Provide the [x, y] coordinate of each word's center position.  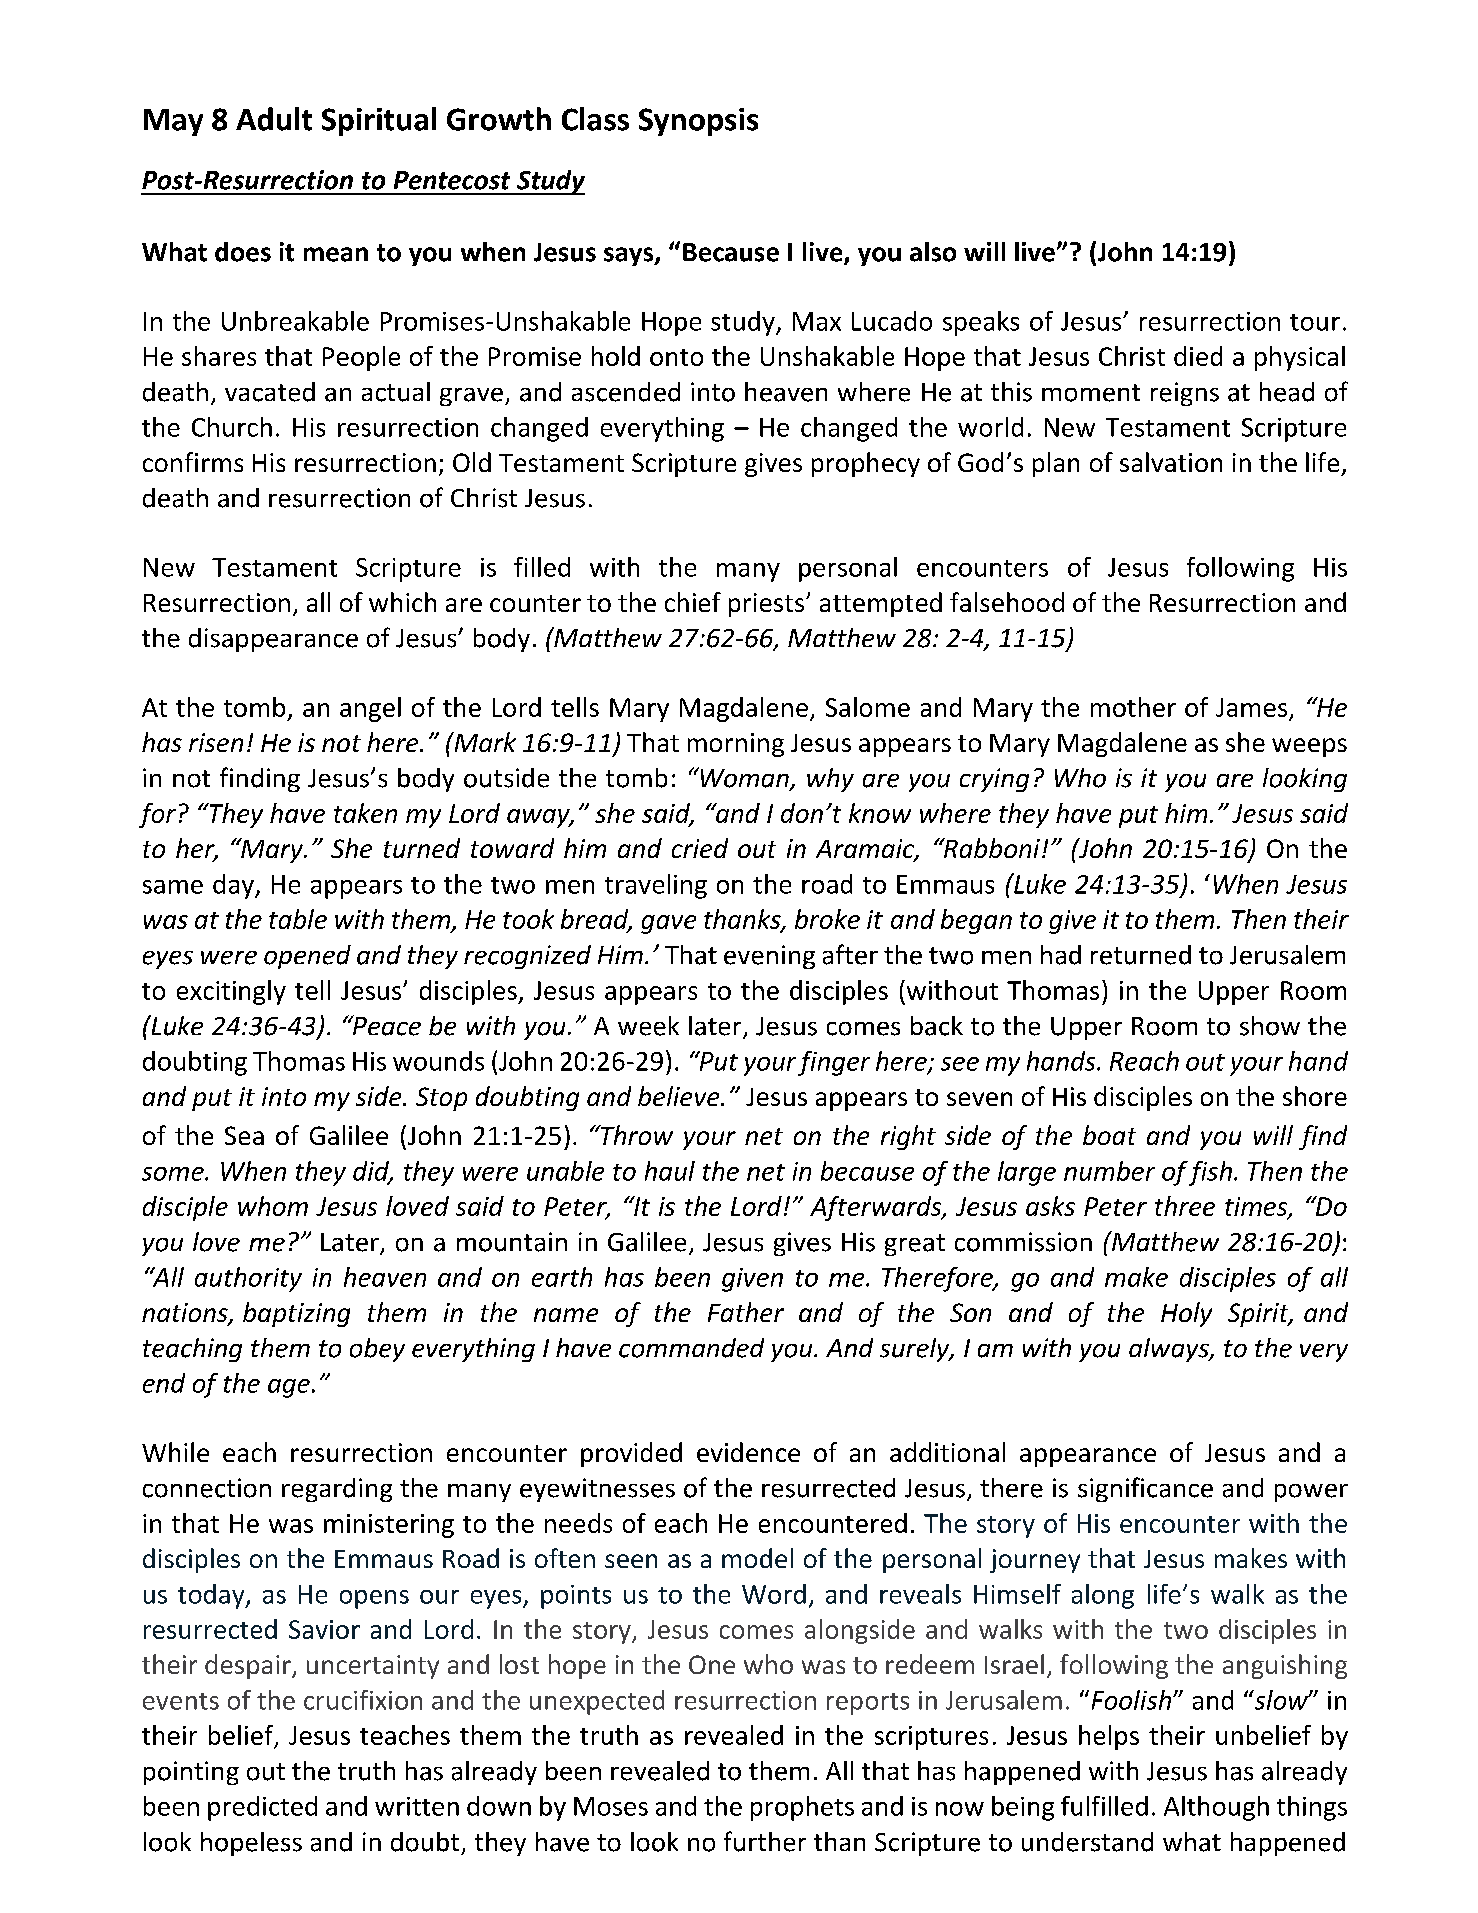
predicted [262, 1808]
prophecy [866, 464]
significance [1145, 1489]
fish [1210, 1173]
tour [1315, 322]
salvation [1171, 462]
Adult [274, 119]
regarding [337, 1490]
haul [670, 1171]
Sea [244, 1135]
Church [232, 427]
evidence [748, 1452]
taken [365, 813]
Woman [744, 778]
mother [1133, 707]
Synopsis [698, 122]
